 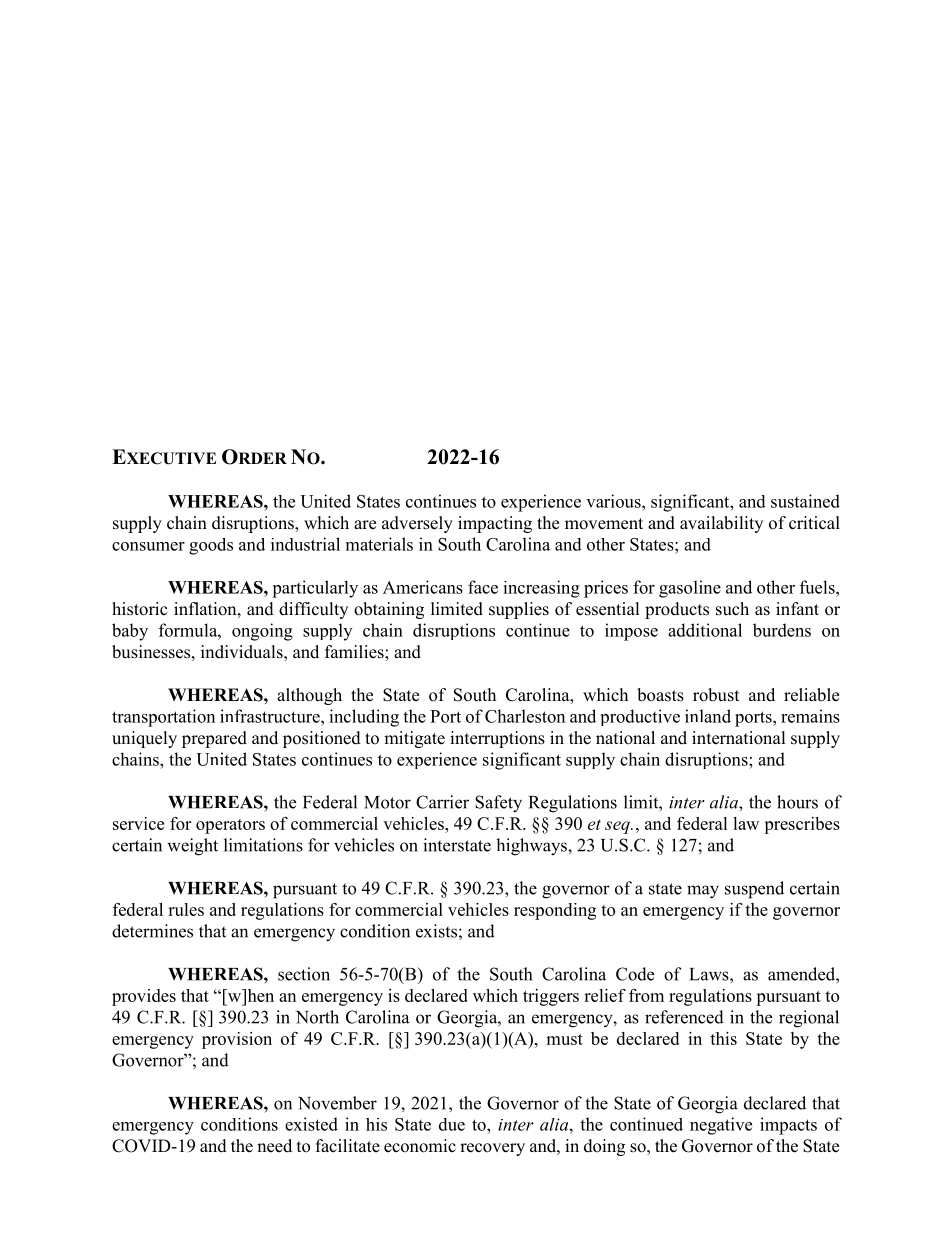 What do you see at coordinates (214, 739) in the screenshot?
I see `prepared` at bounding box center [214, 739].
